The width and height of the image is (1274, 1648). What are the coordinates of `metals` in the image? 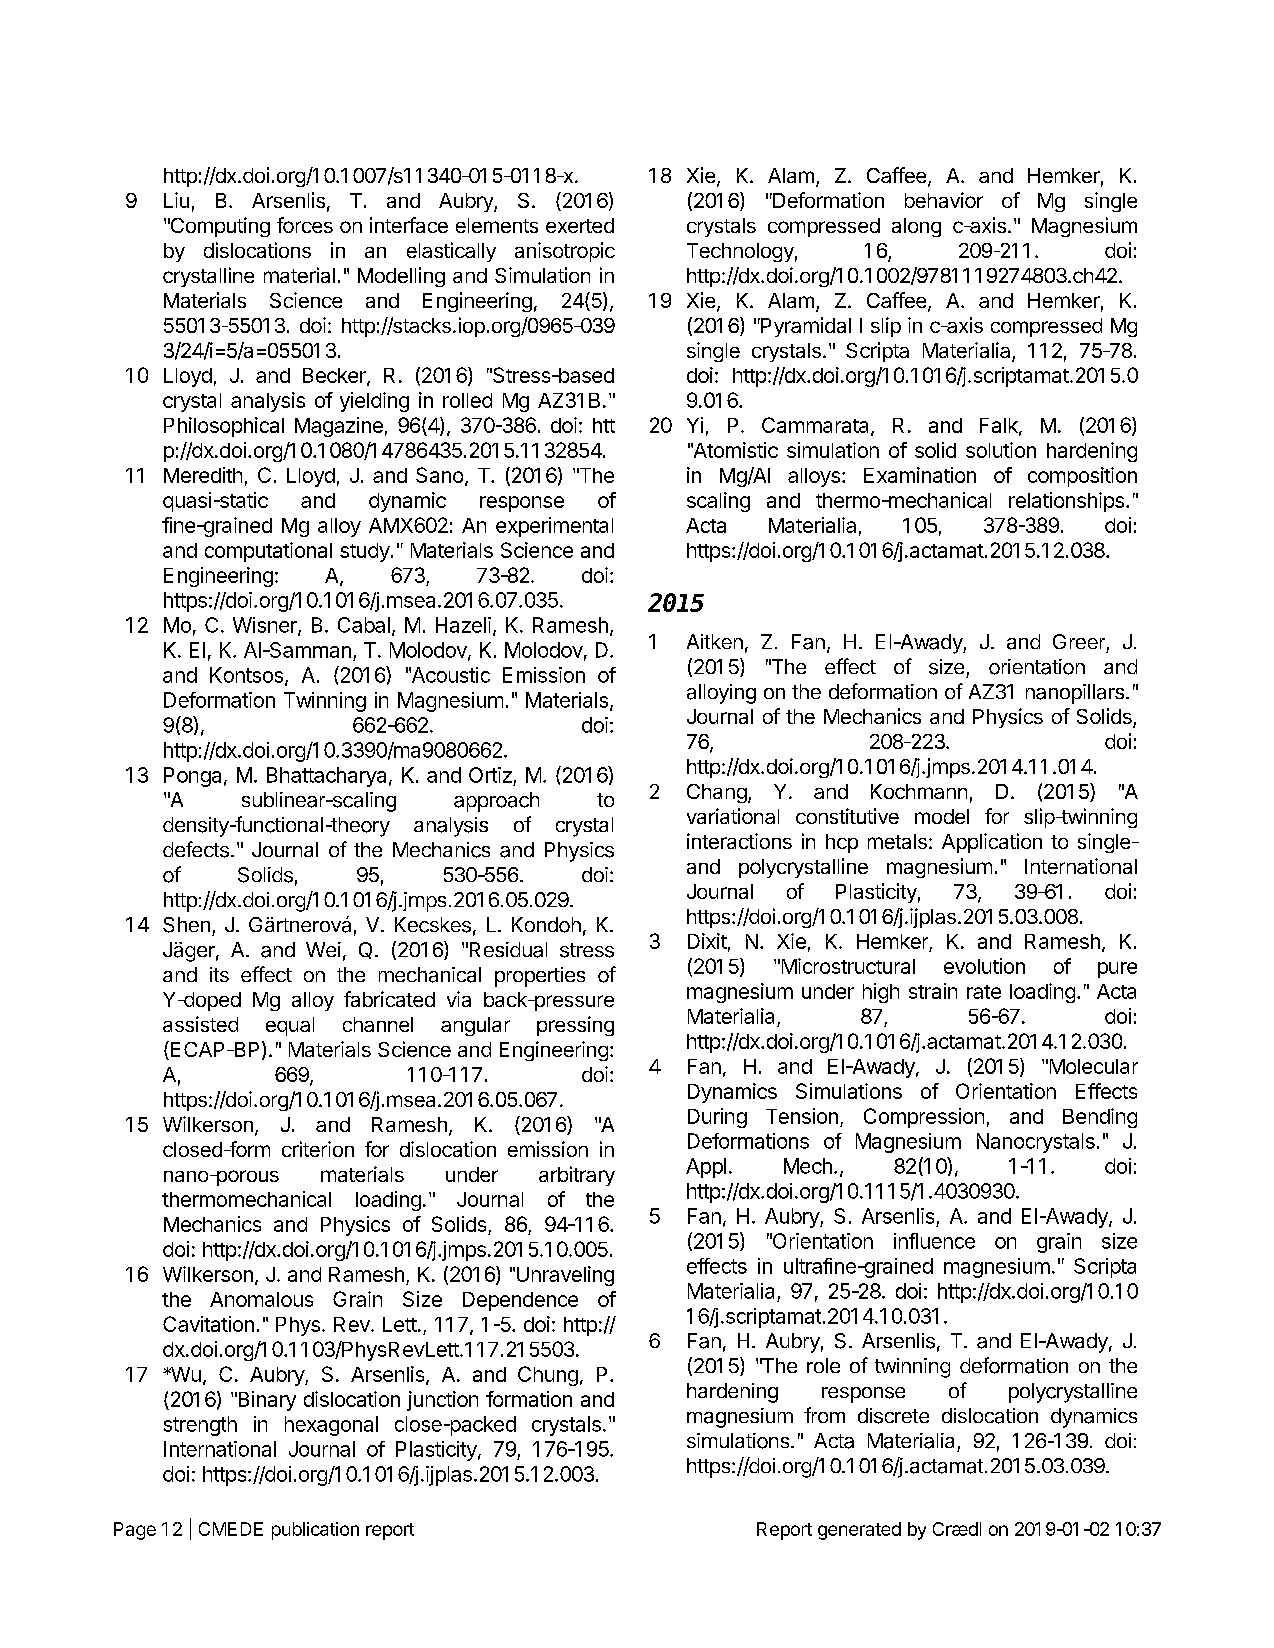 It's located at (897, 841).
